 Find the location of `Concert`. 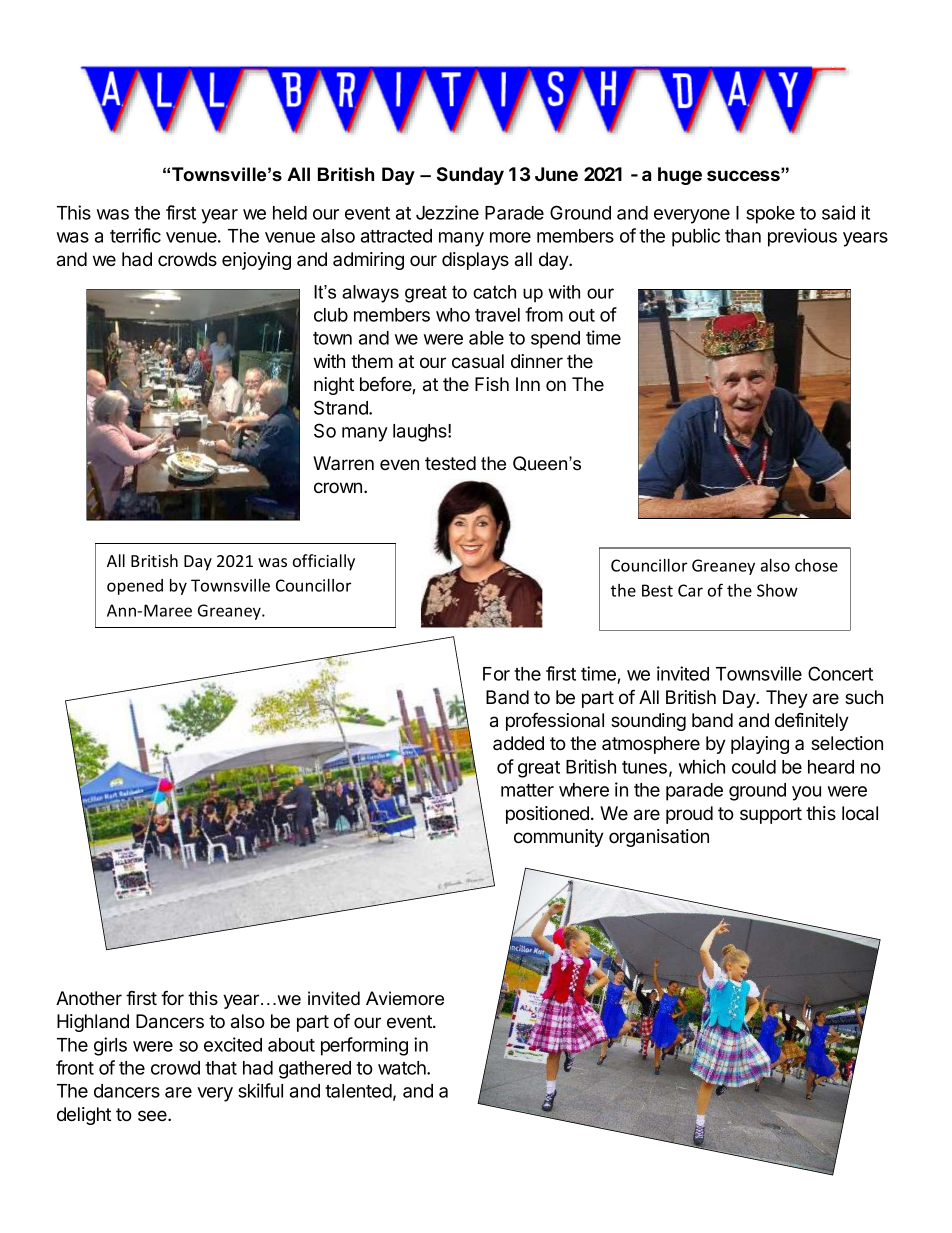

Concert is located at coordinates (840, 673).
